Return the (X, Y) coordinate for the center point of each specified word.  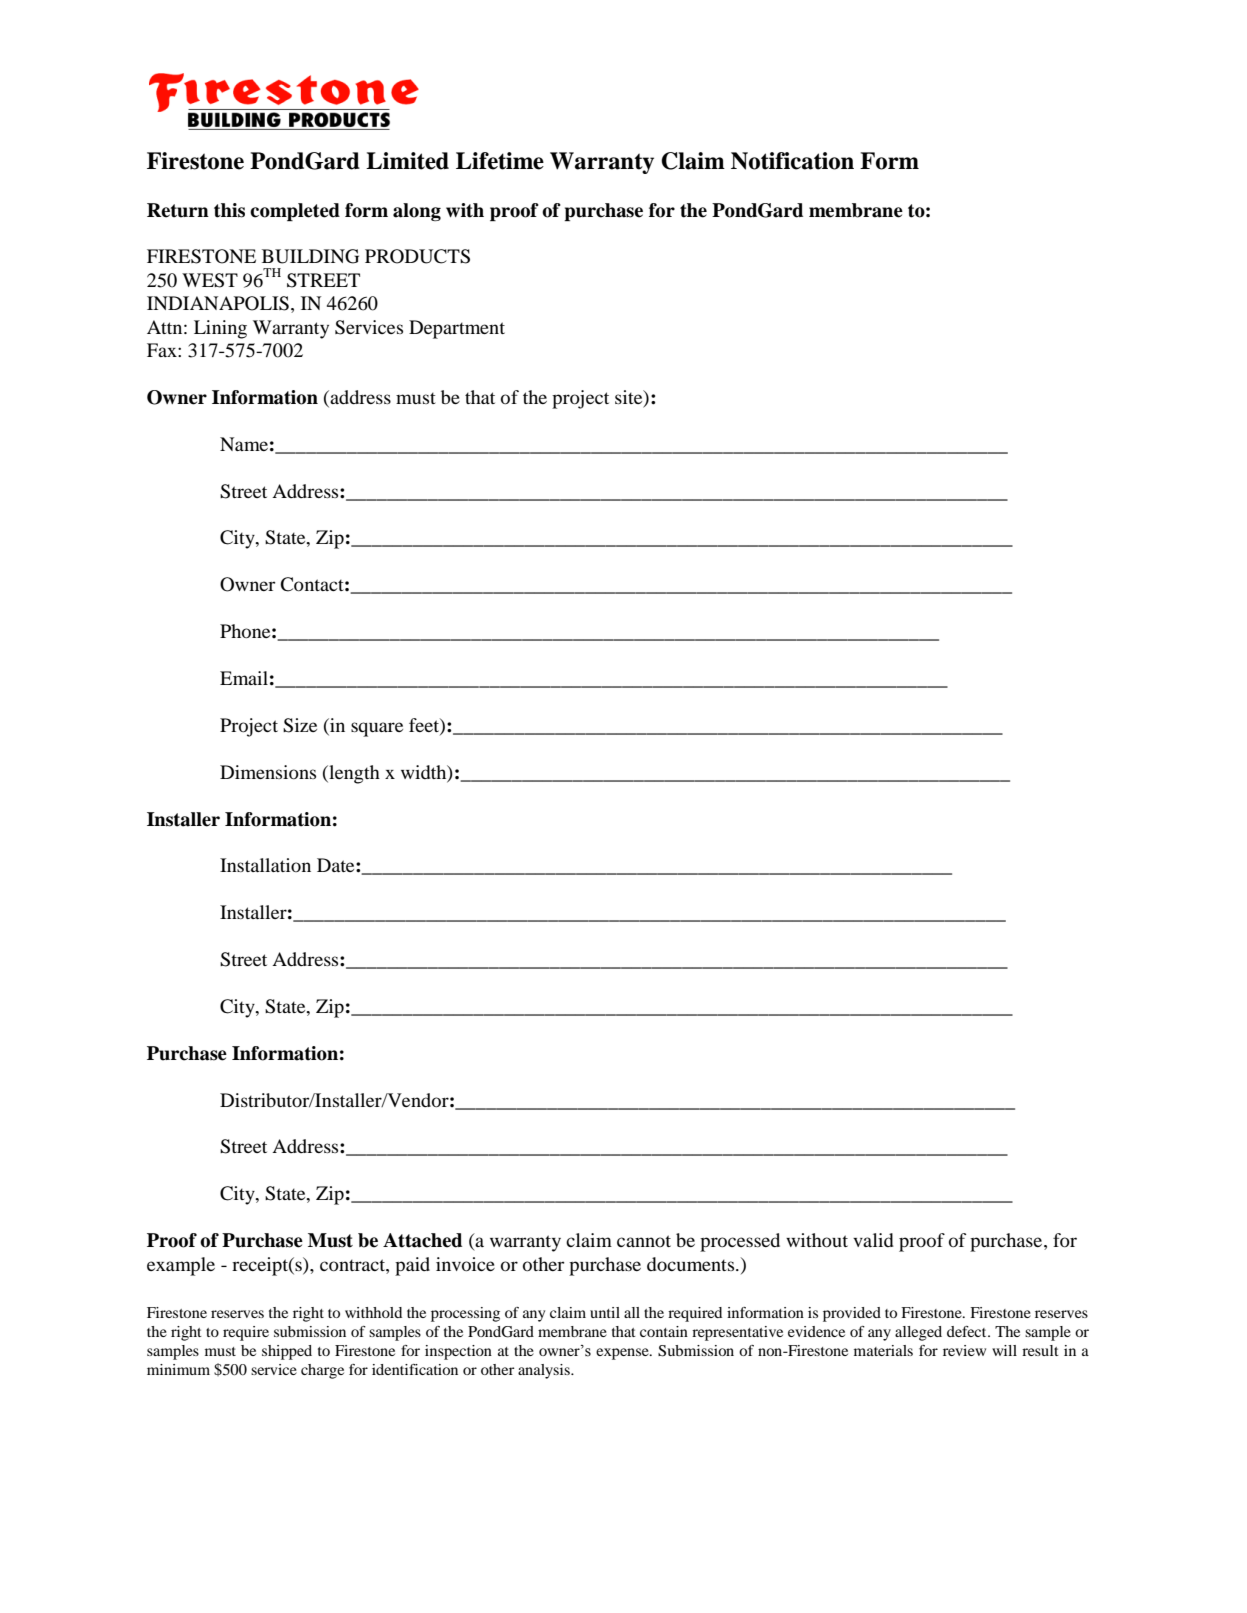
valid (873, 1240)
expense (623, 1354)
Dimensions (268, 772)
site (630, 398)
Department (457, 329)
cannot (644, 1241)
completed (295, 212)
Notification (792, 161)
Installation (265, 865)
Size (300, 725)
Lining (220, 329)
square (377, 729)
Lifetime (500, 161)
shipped (287, 1352)
